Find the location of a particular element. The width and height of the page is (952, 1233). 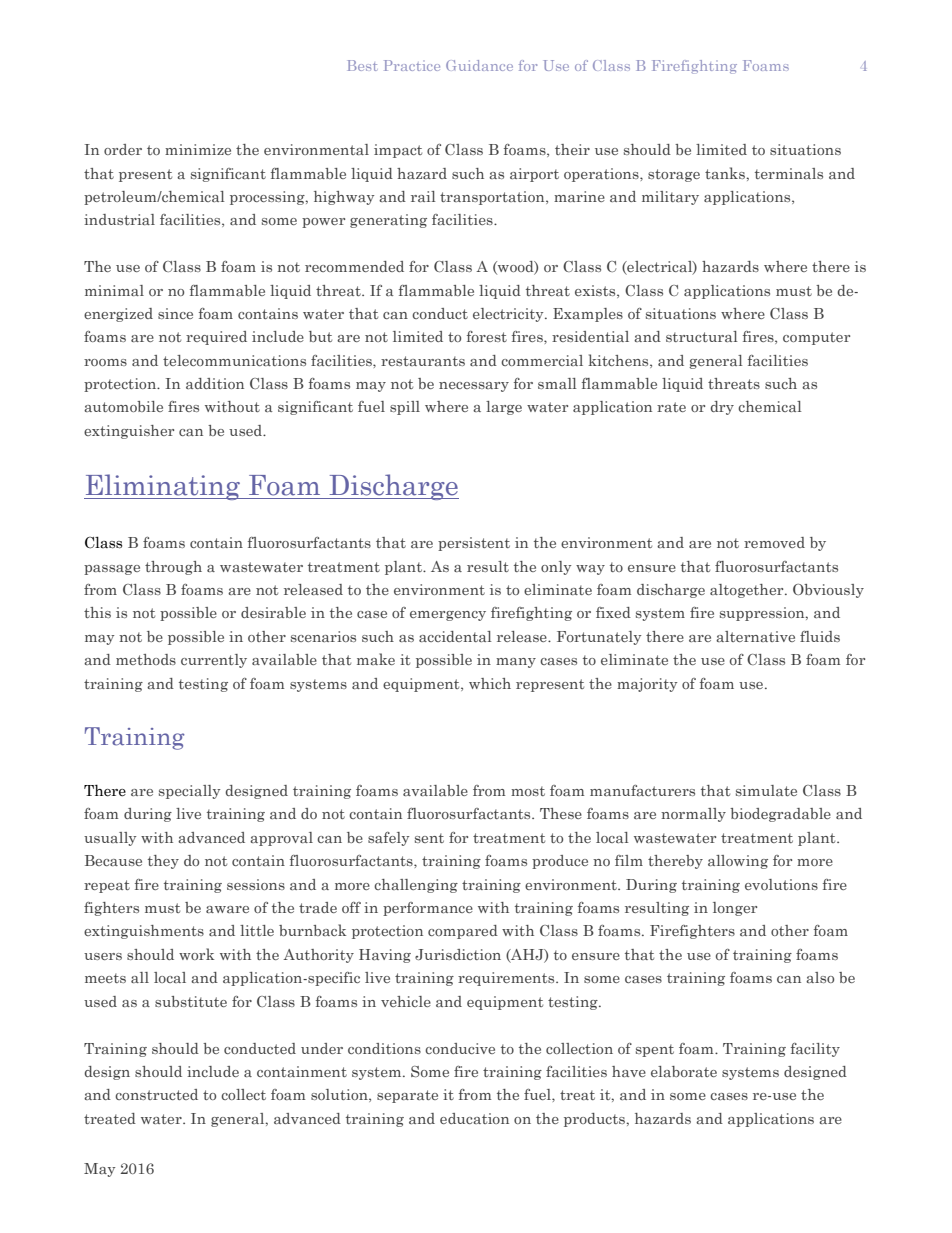

education is located at coordinates (474, 1118).
